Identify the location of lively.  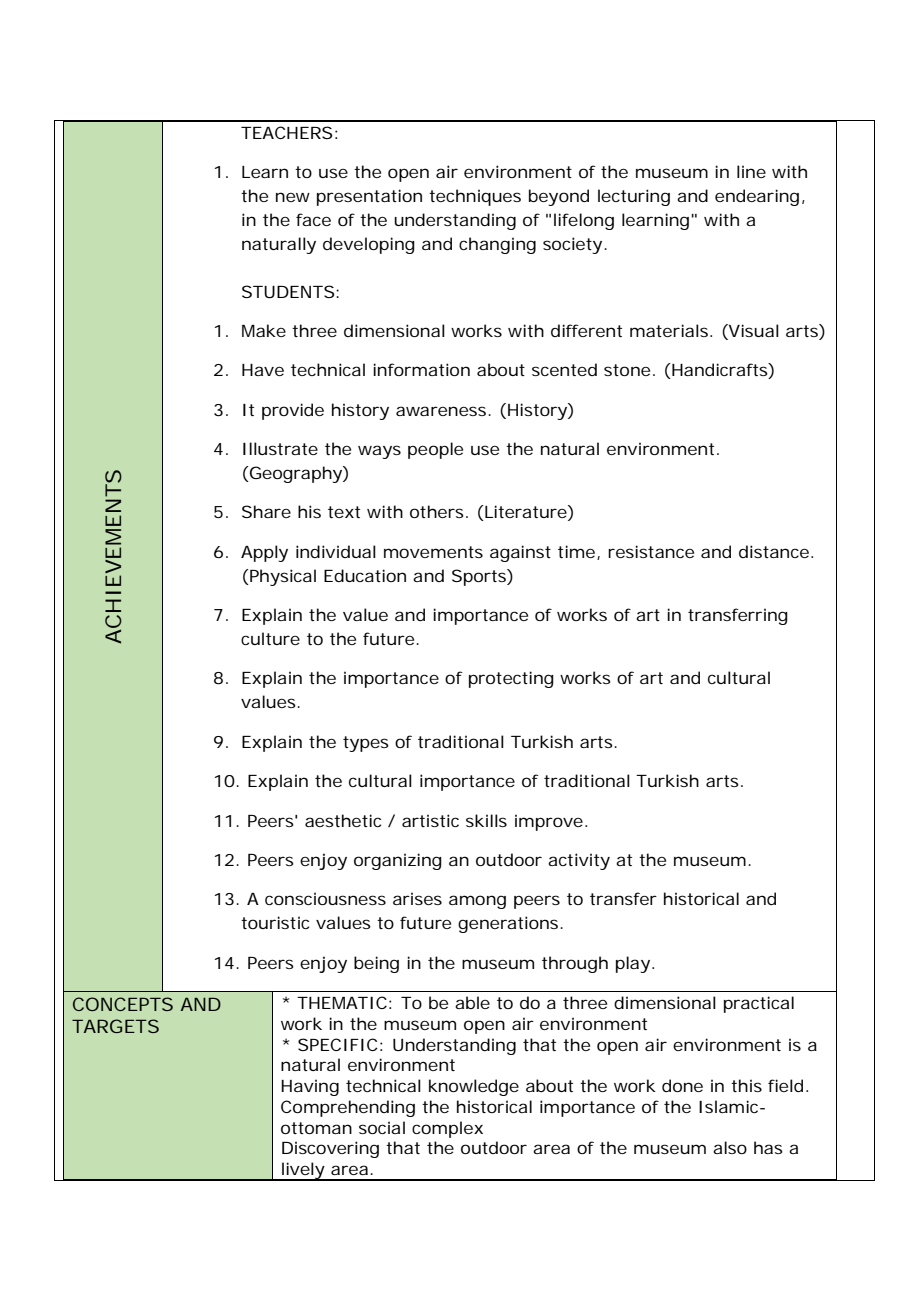
(304, 1171).
